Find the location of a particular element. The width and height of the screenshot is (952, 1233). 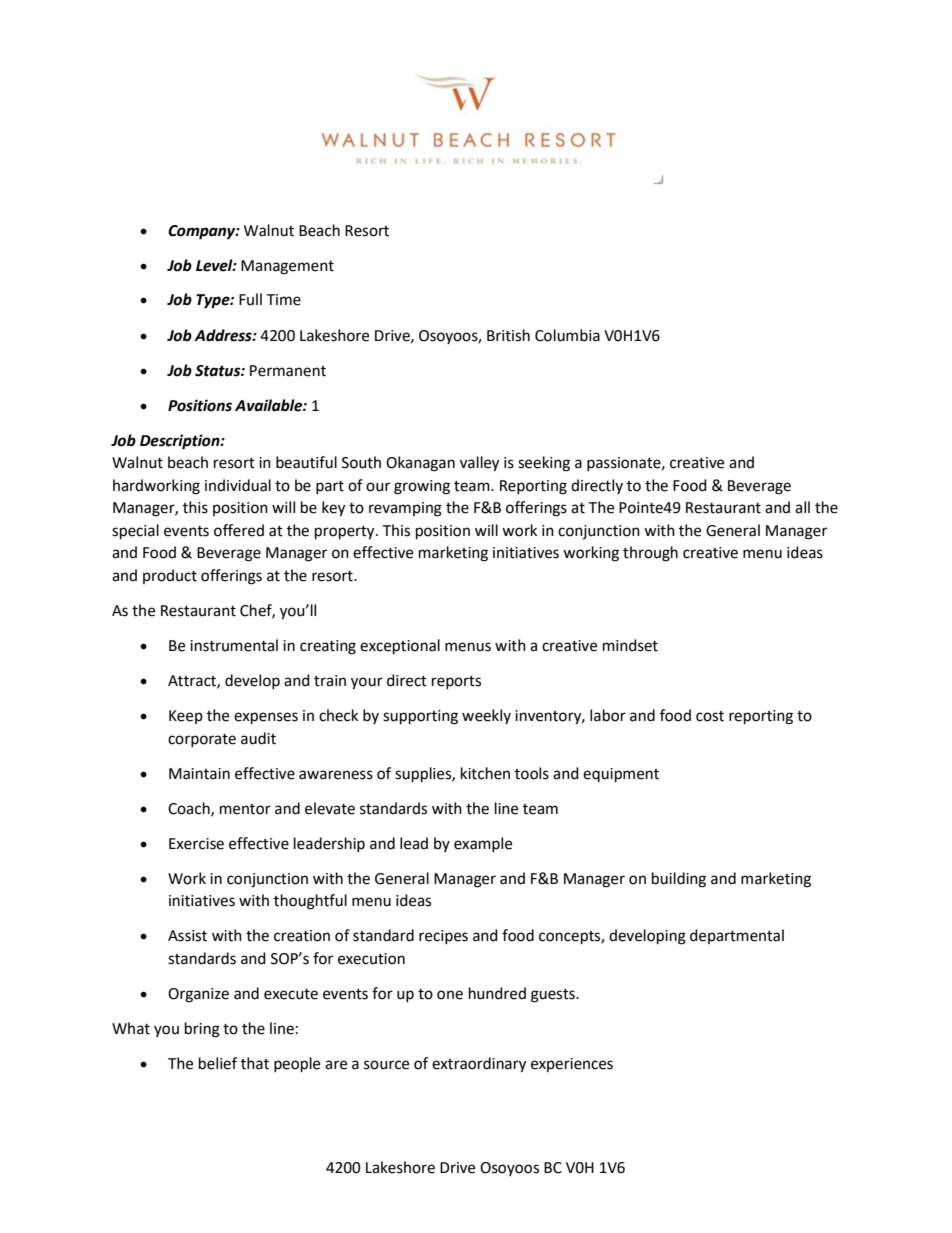

mindset is located at coordinates (630, 645).
